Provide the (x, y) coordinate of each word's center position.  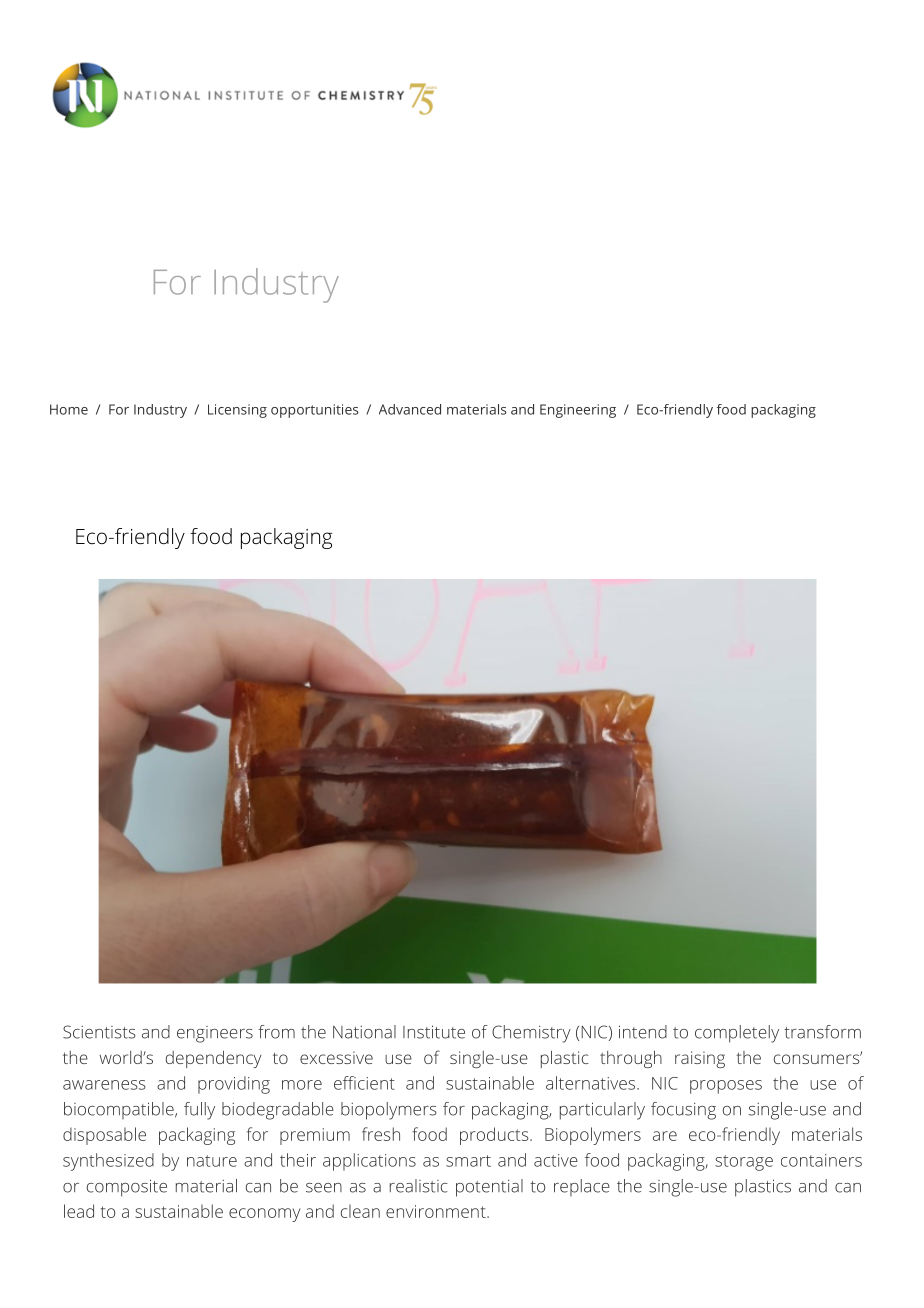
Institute (434, 1032)
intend (643, 1032)
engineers (215, 1034)
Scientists (99, 1032)
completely (737, 1034)
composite (127, 1188)
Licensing (237, 411)
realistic (419, 1186)
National (364, 1032)
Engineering (578, 411)
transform (822, 1032)
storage (744, 1163)
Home (69, 409)
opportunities (314, 411)
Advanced (410, 409)
